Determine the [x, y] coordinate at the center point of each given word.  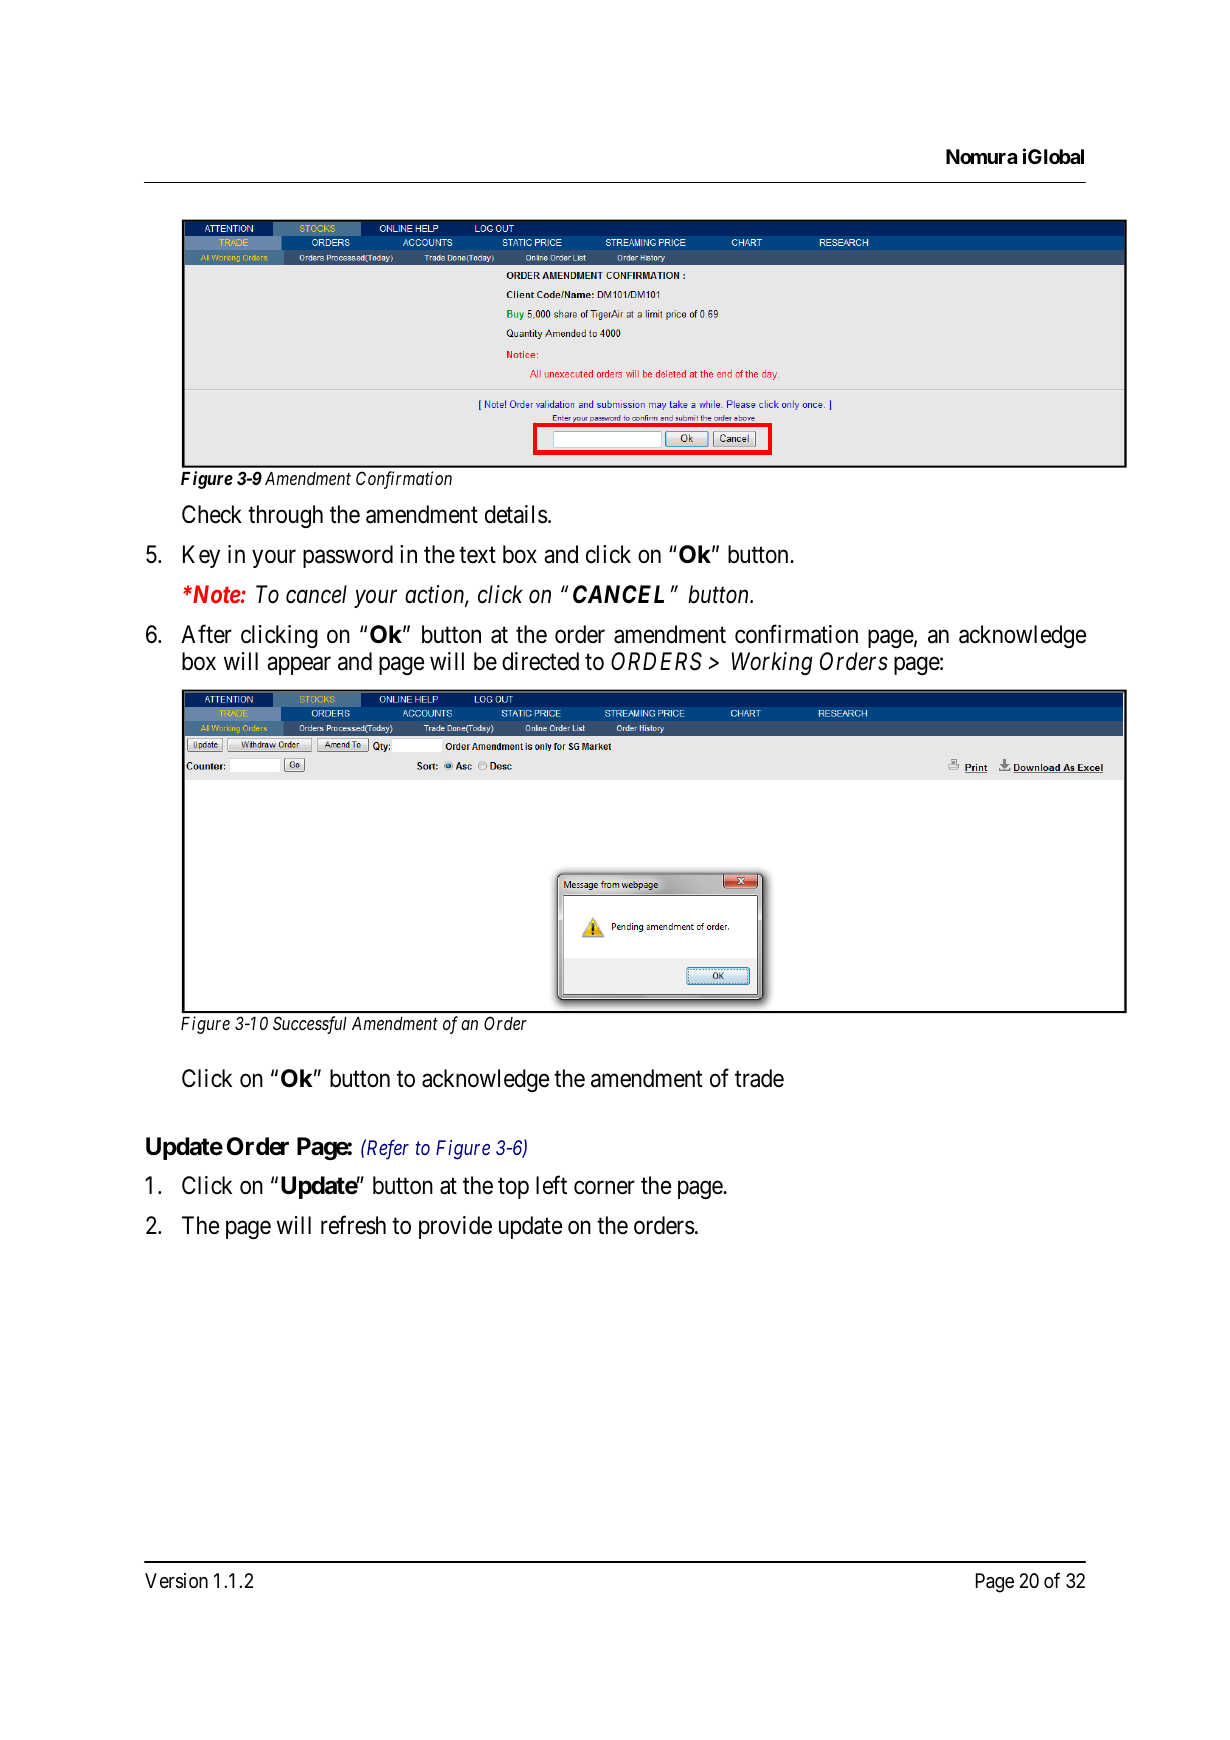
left [551, 1185]
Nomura [981, 156]
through [285, 516]
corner [604, 1188]
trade [759, 1078]
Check [212, 514]
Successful [310, 1025]
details [516, 514]
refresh [353, 1225]
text [477, 555]
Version [176, 1581]
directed [540, 661]
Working [772, 663]
